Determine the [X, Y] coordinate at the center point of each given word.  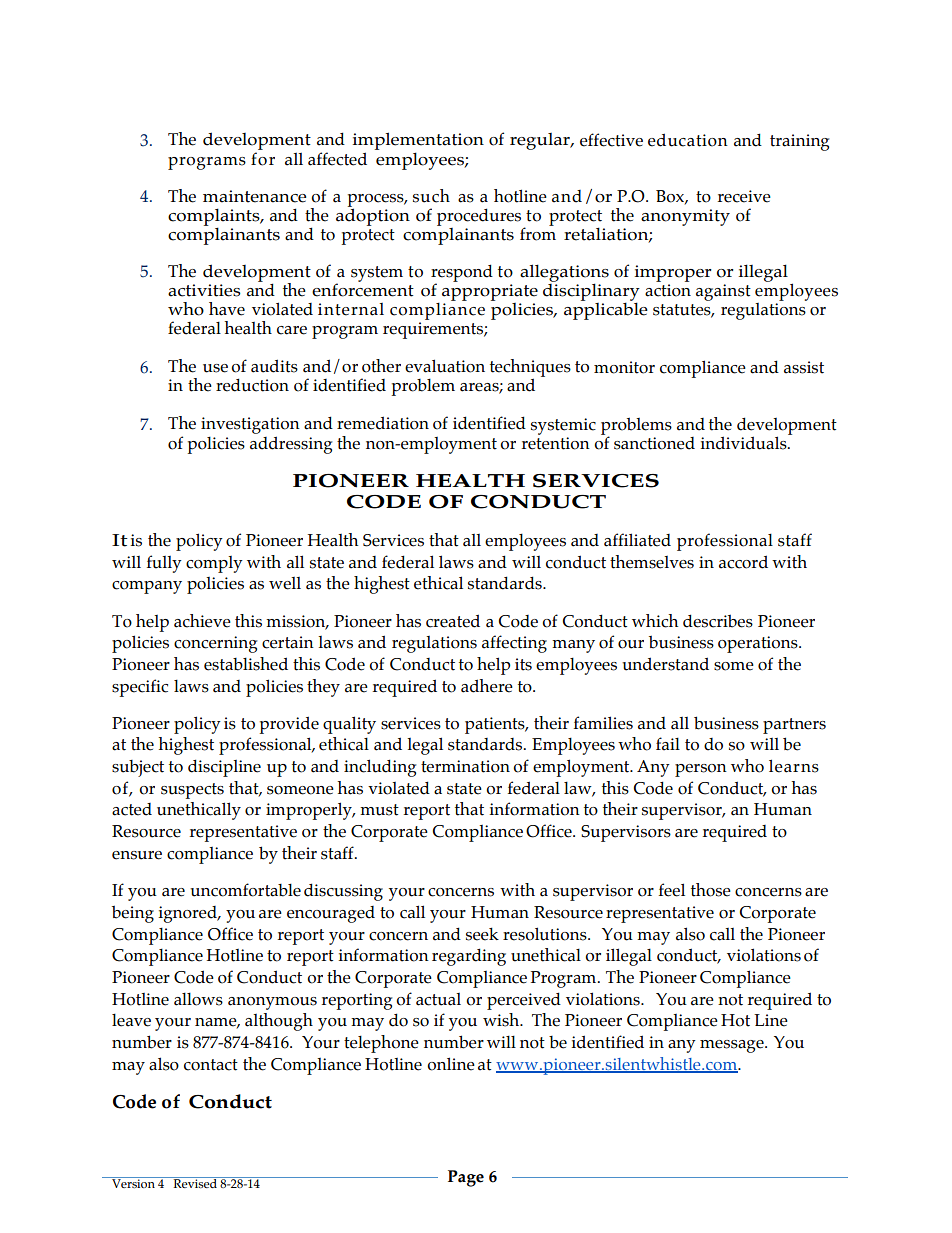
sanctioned [654, 443]
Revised [195, 1182]
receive [744, 196]
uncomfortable [245, 890]
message [733, 1046]
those [711, 890]
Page [466, 1178]
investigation [250, 425]
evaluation [445, 366]
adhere [487, 686]
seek [482, 934]
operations [759, 644]
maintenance [254, 196]
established [246, 664]
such [431, 196]
